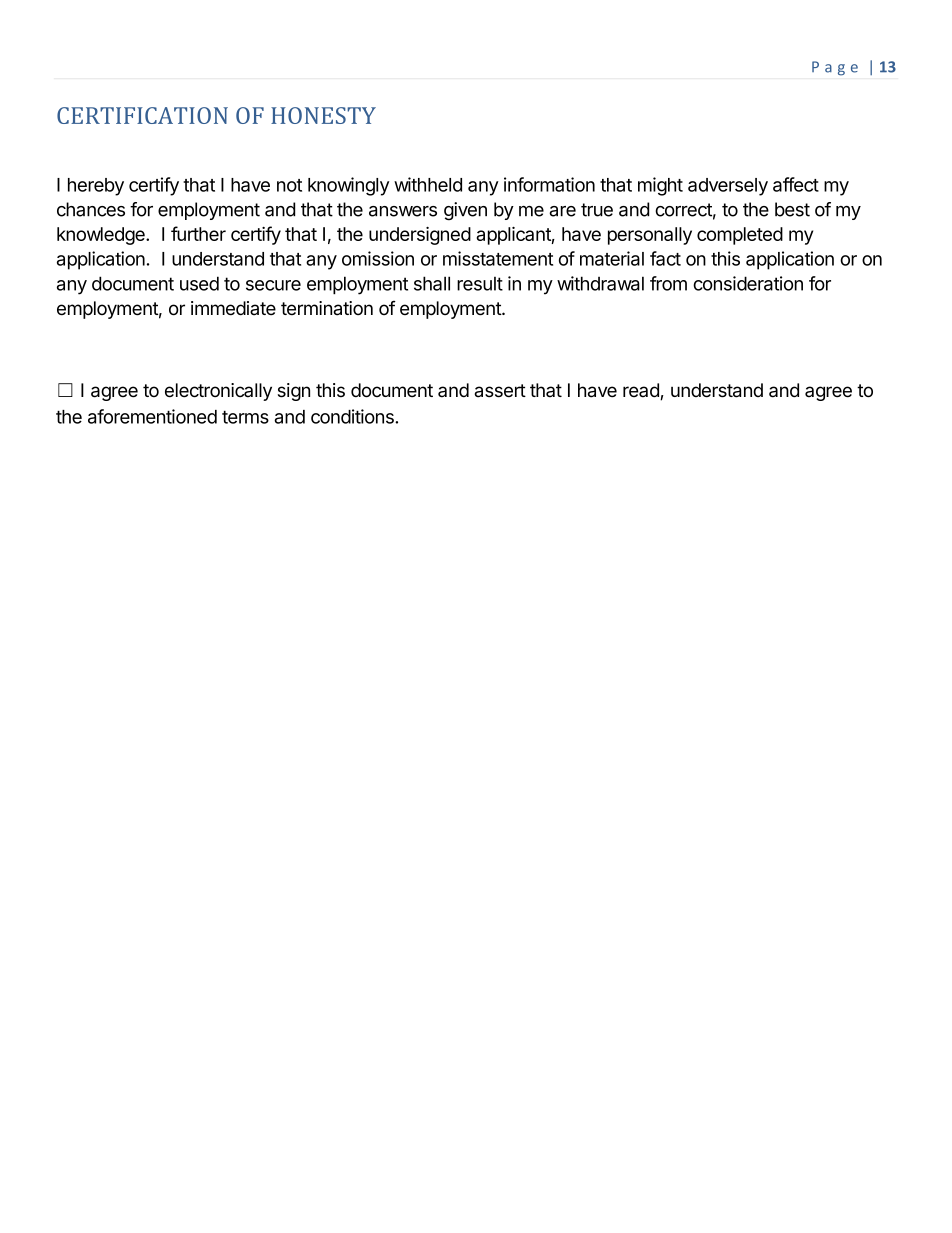  Describe the element at coordinates (323, 115) in the screenshot. I see `HONESTY` at that location.
